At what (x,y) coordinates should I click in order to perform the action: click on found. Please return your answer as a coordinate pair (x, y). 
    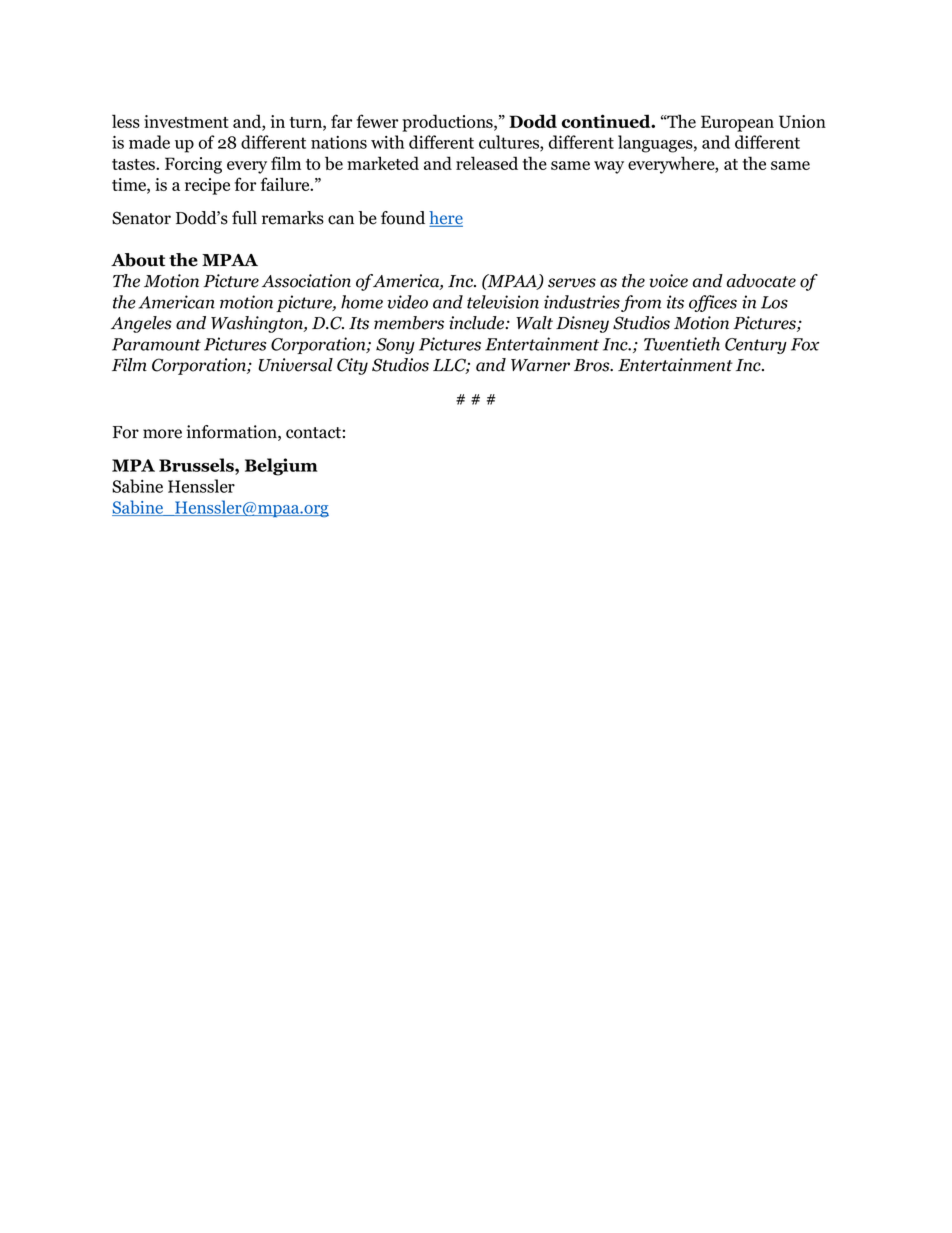
    Looking at the image, I should click on (403, 218).
